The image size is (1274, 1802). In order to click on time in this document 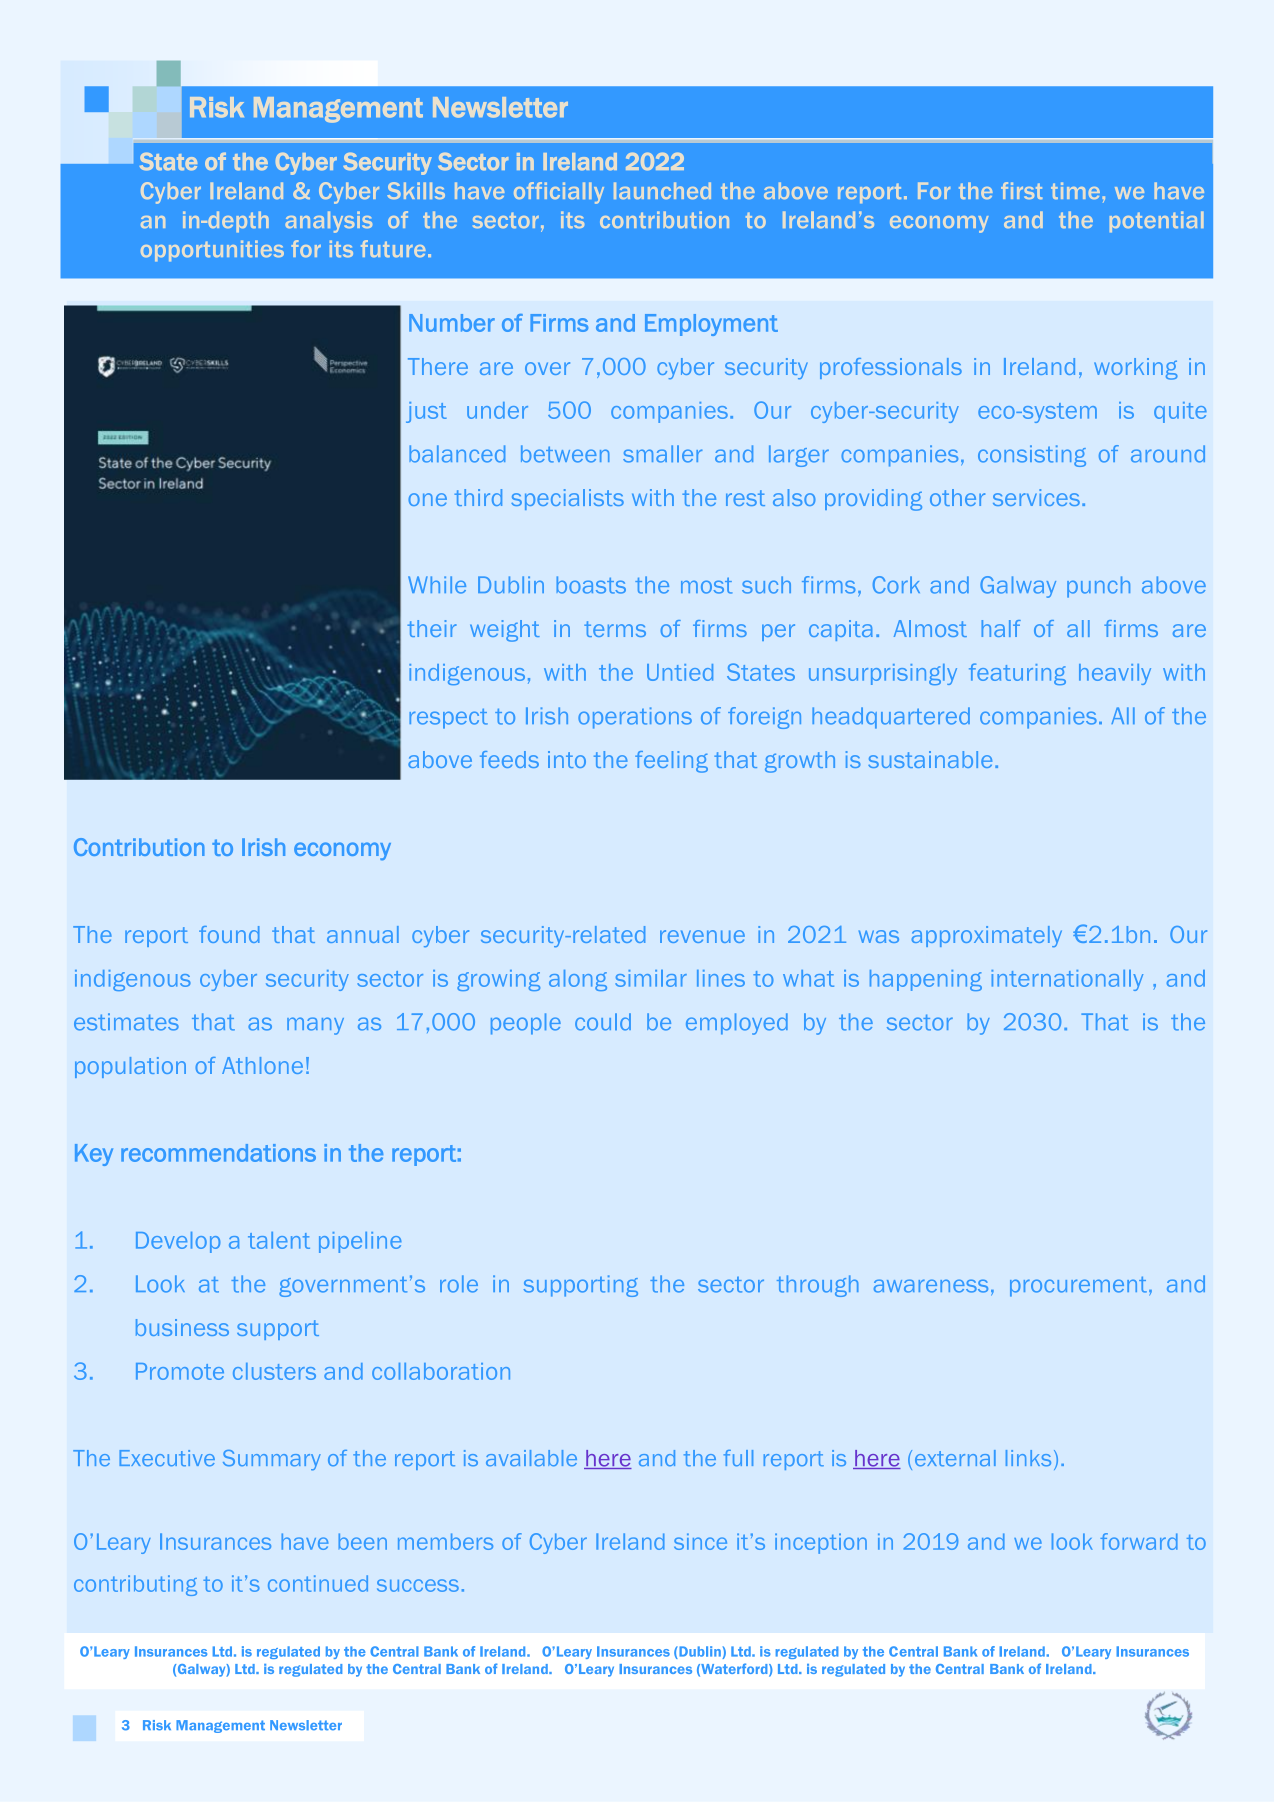, I will do `click(1075, 190)`.
